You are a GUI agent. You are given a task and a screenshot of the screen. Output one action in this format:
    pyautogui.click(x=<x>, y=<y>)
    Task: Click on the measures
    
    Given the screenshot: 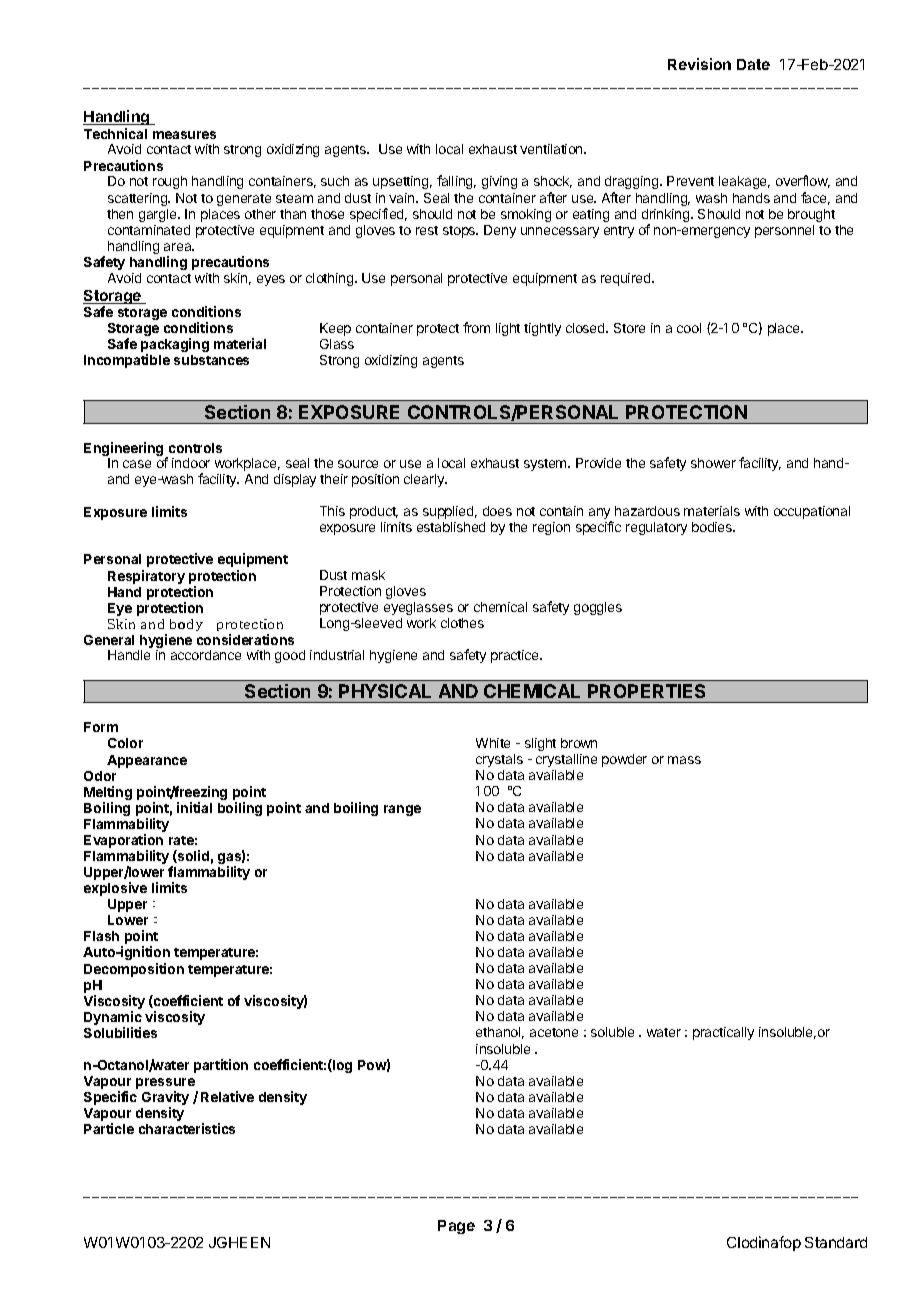 What is the action you would take?
    pyautogui.click(x=184, y=135)
